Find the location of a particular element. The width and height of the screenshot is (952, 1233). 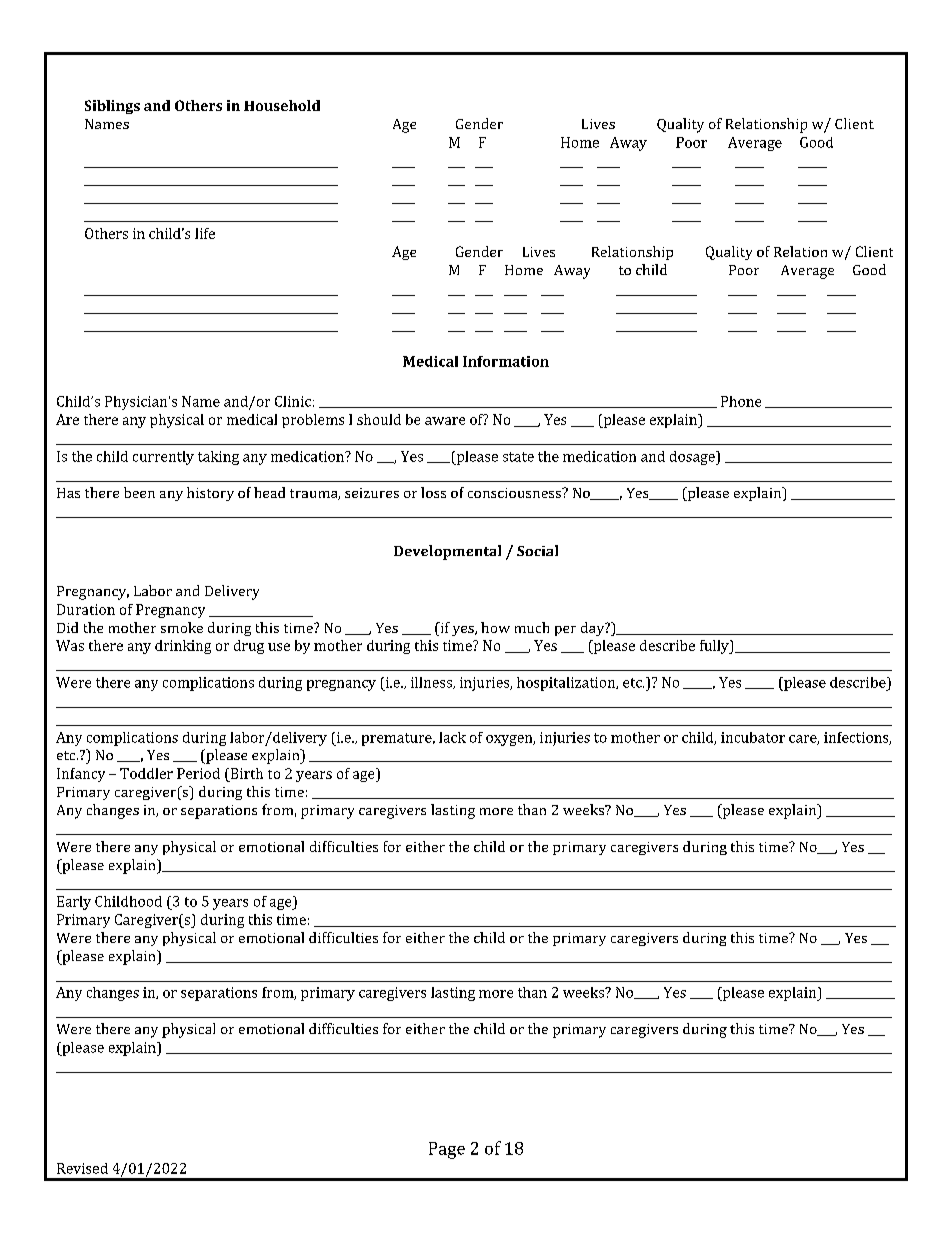

should is located at coordinates (379, 419).
